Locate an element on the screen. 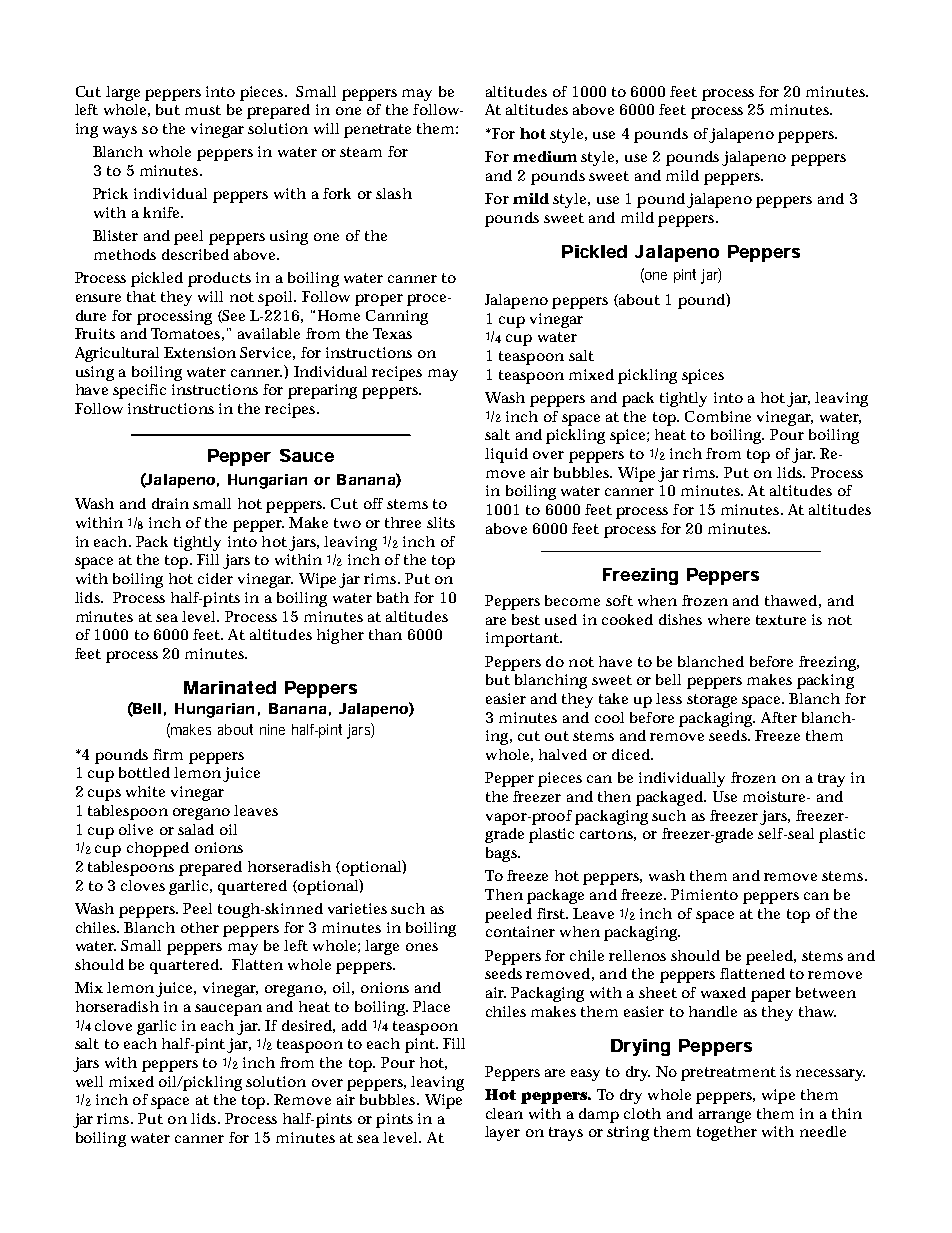 The height and width of the screenshot is (1233, 952). drain is located at coordinates (170, 503).
